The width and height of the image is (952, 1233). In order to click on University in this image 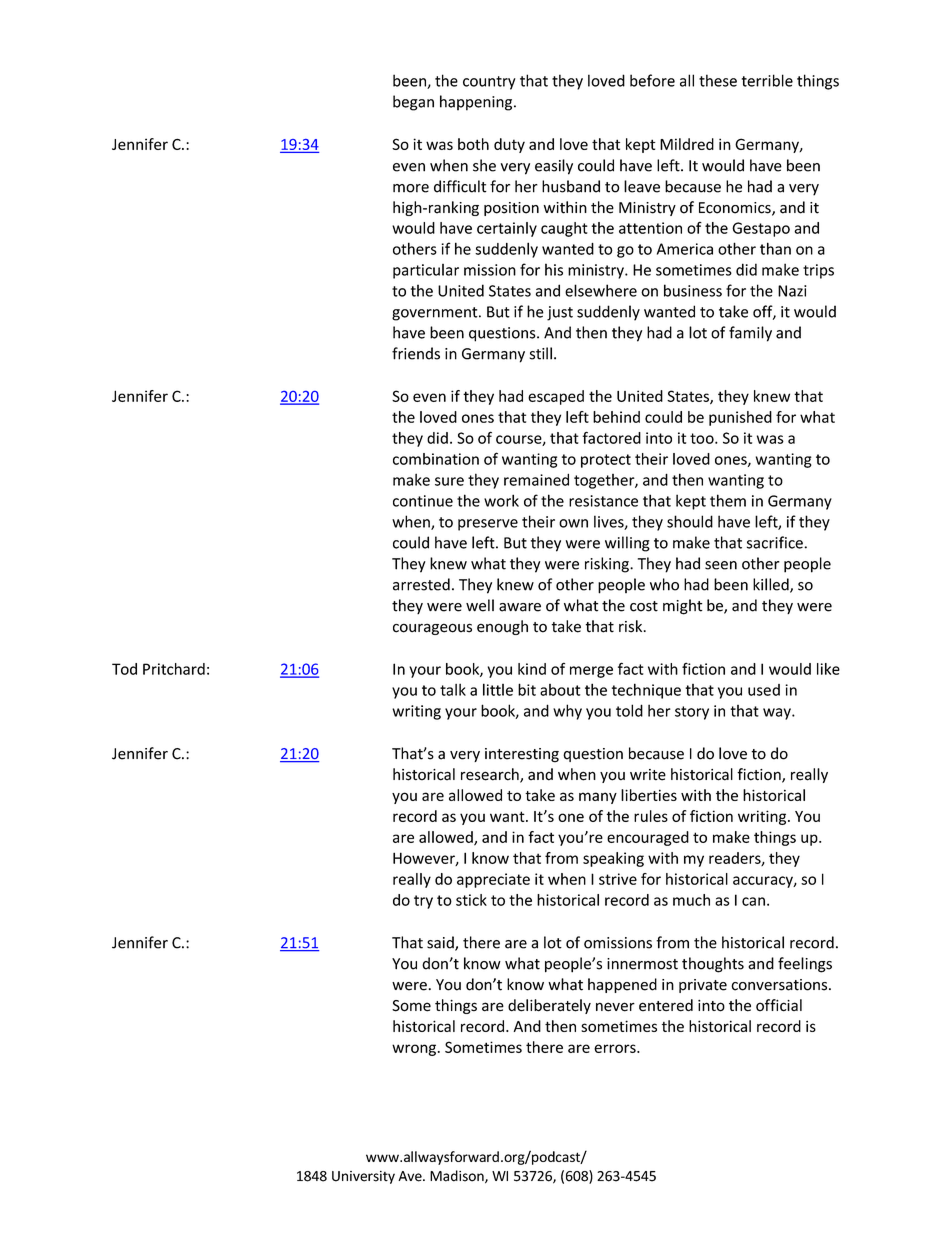, I will do `click(363, 1177)`.
